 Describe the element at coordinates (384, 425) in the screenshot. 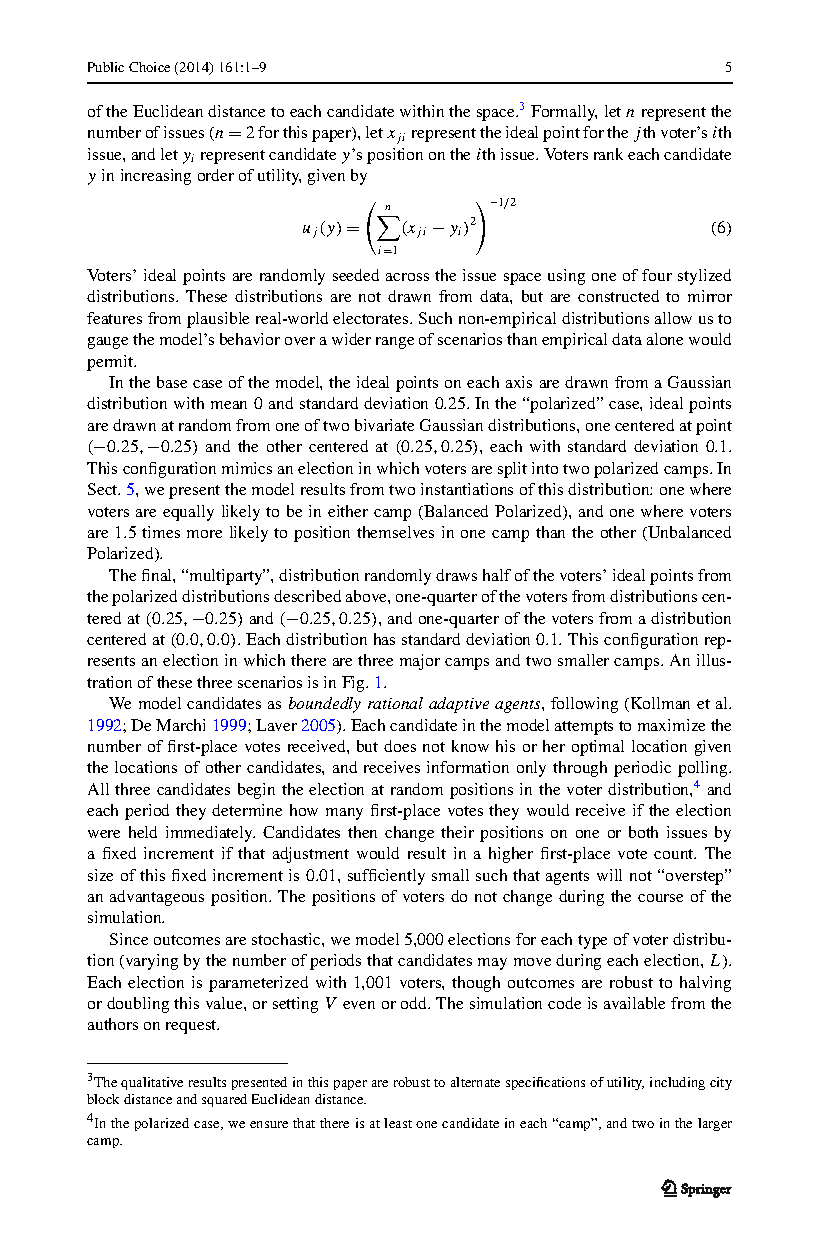

I see `bivariate` at that location.
